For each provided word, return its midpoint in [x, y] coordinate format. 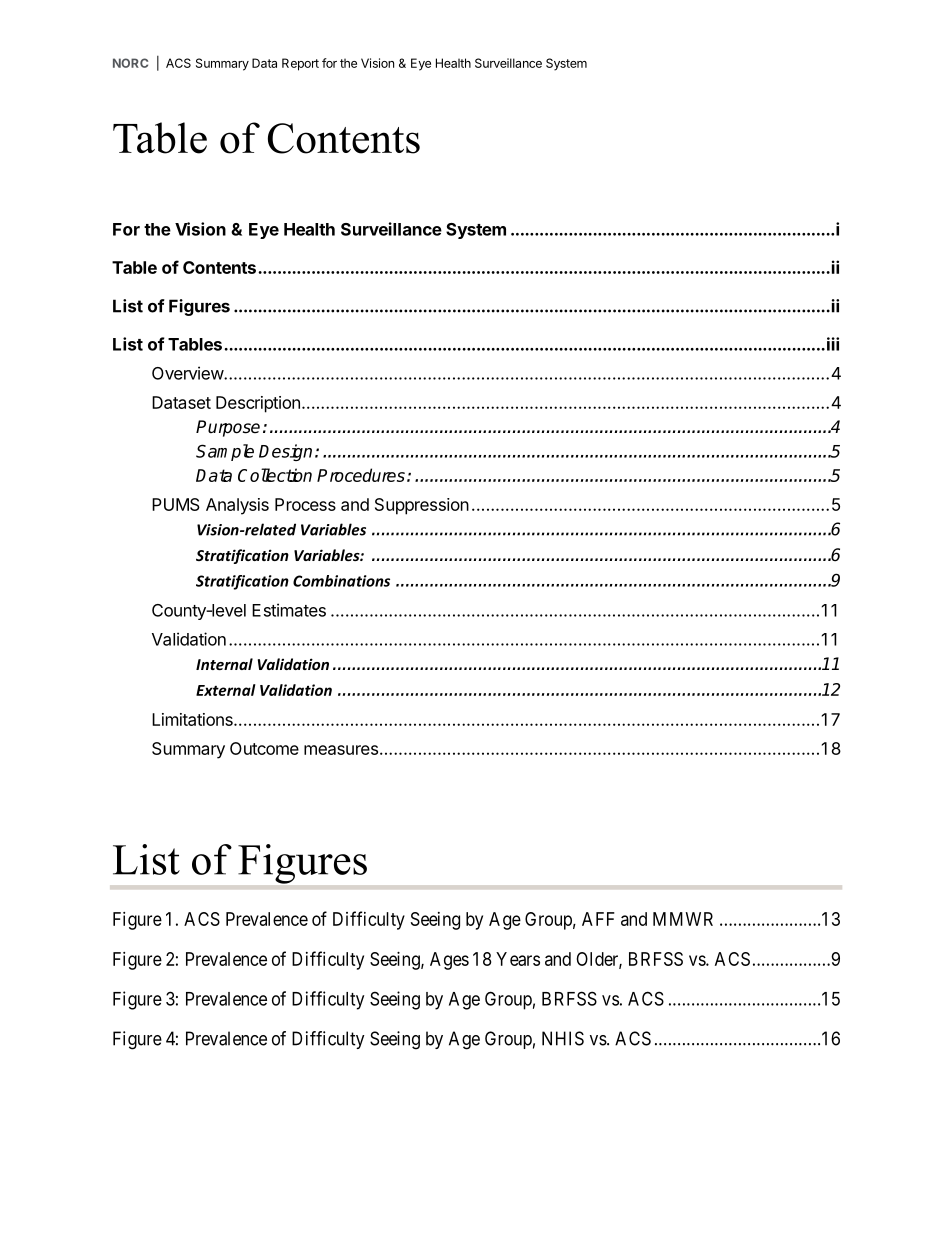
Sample [225, 452]
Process [305, 504]
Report [300, 64]
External [226, 690]
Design [285, 452]
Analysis [237, 506]
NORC [130, 63]
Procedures [361, 475]
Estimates [289, 610]
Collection [275, 475]
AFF [598, 919]
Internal [224, 664]
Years [518, 959]
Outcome [264, 748]
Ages [449, 961]
